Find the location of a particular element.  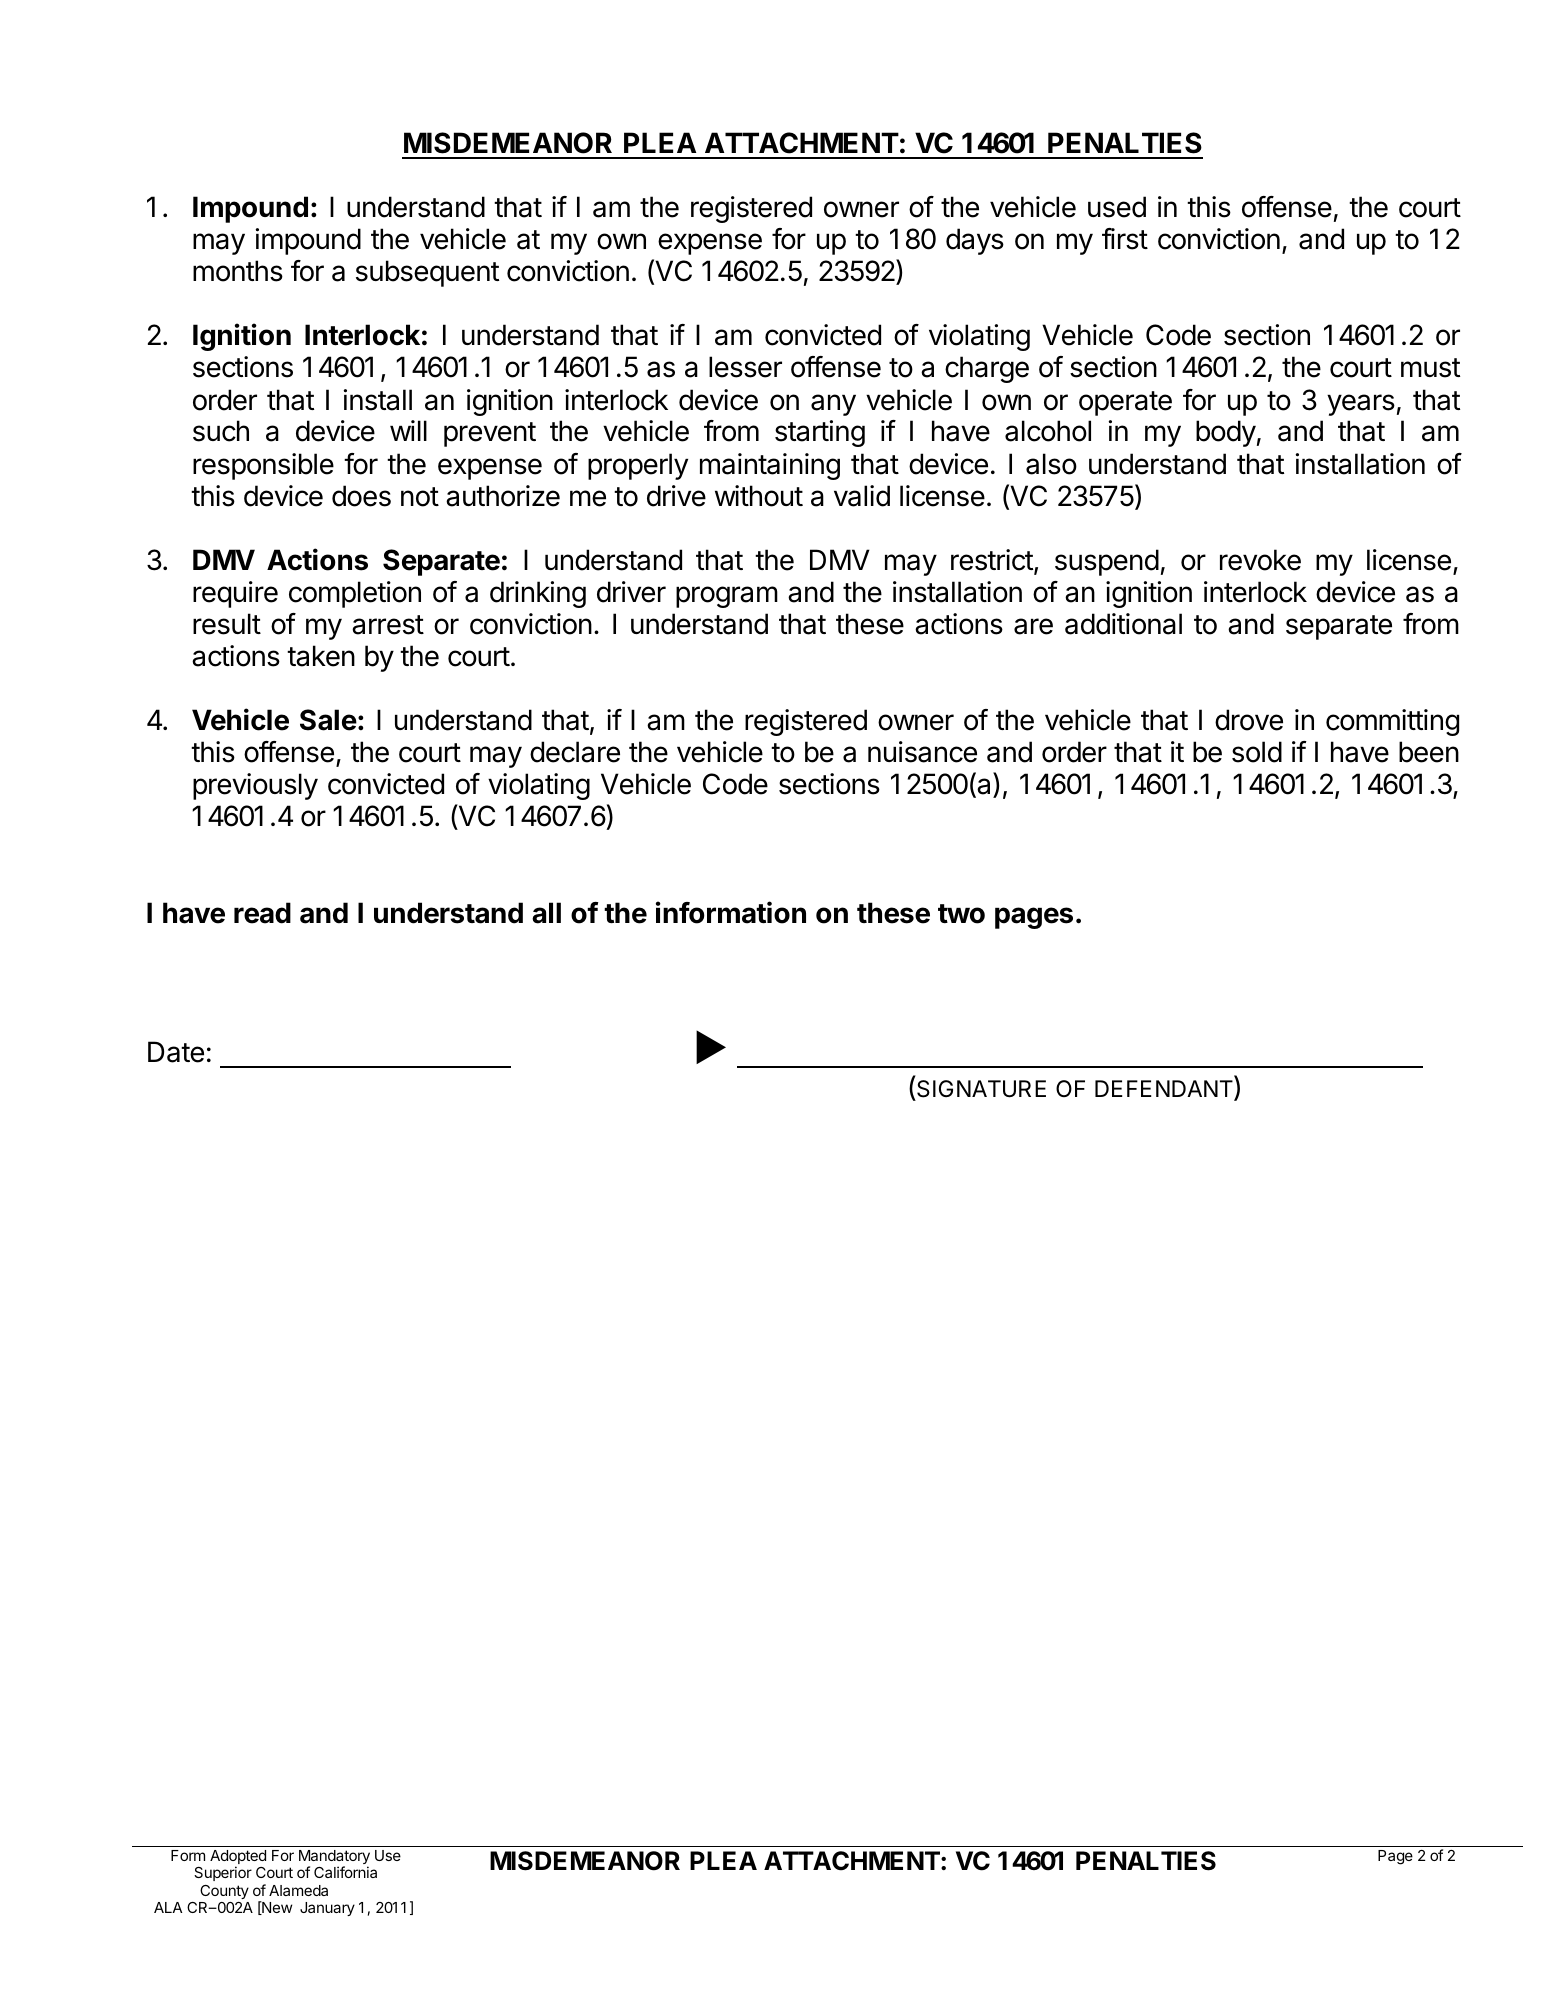

lesser is located at coordinates (745, 367).
